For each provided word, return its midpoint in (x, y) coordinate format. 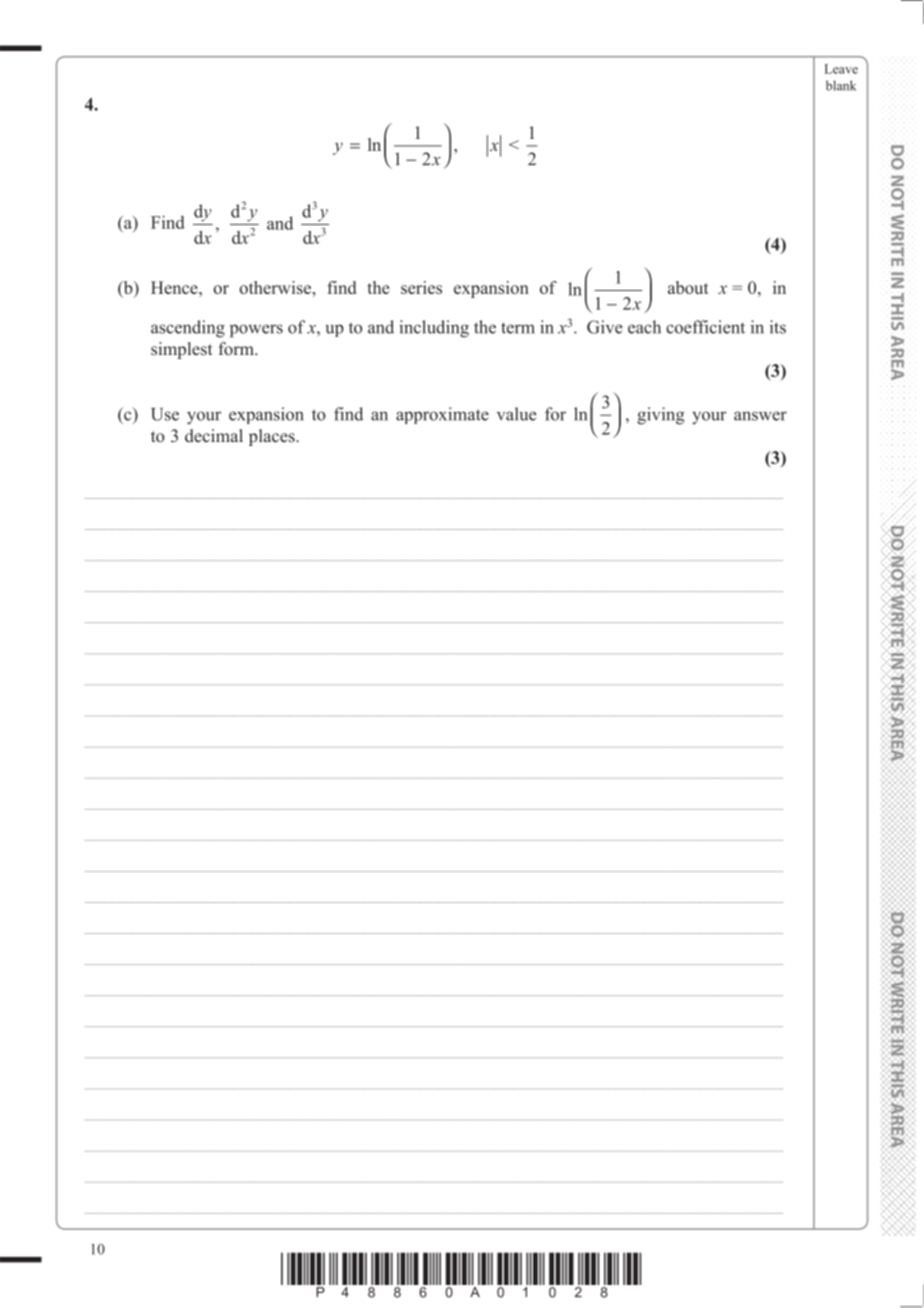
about (688, 287)
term (518, 328)
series (421, 287)
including (434, 329)
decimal (214, 436)
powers (256, 331)
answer (760, 416)
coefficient (705, 327)
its (778, 327)
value (516, 414)
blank (841, 85)
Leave (841, 69)
